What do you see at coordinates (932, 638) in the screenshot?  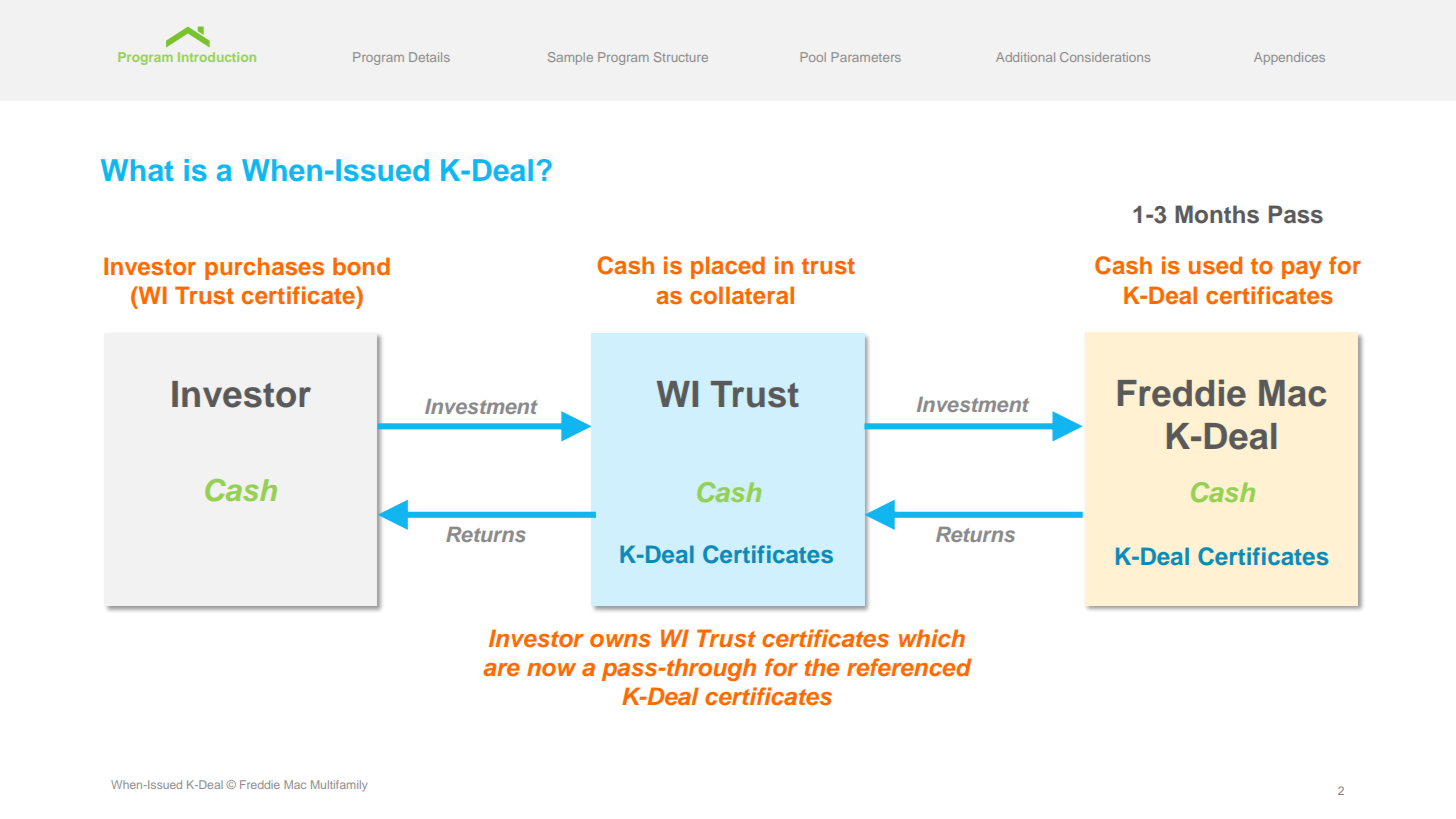 I see `which` at bounding box center [932, 638].
